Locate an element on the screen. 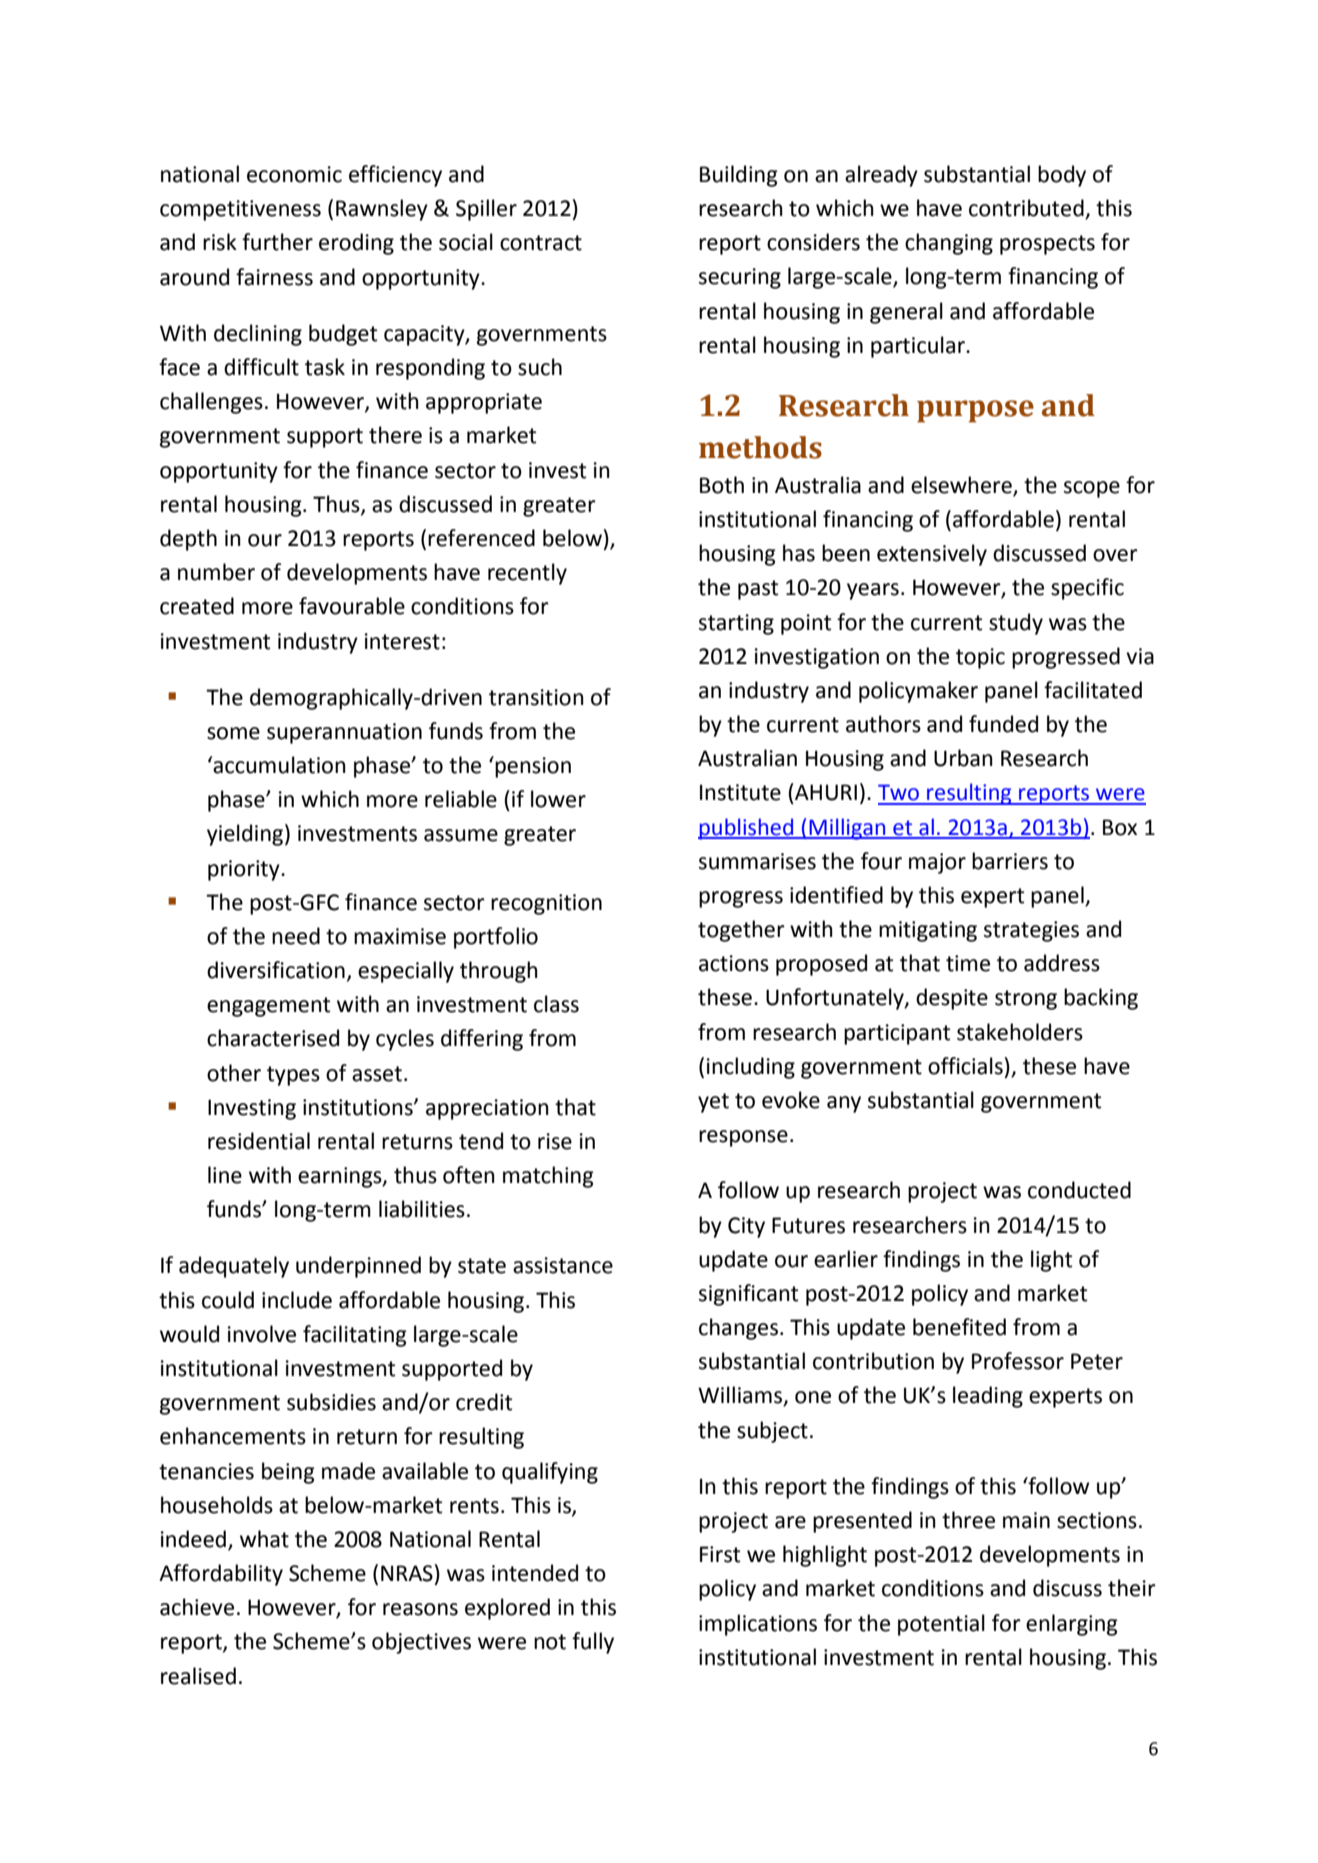  fully is located at coordinates (593, 1643).
